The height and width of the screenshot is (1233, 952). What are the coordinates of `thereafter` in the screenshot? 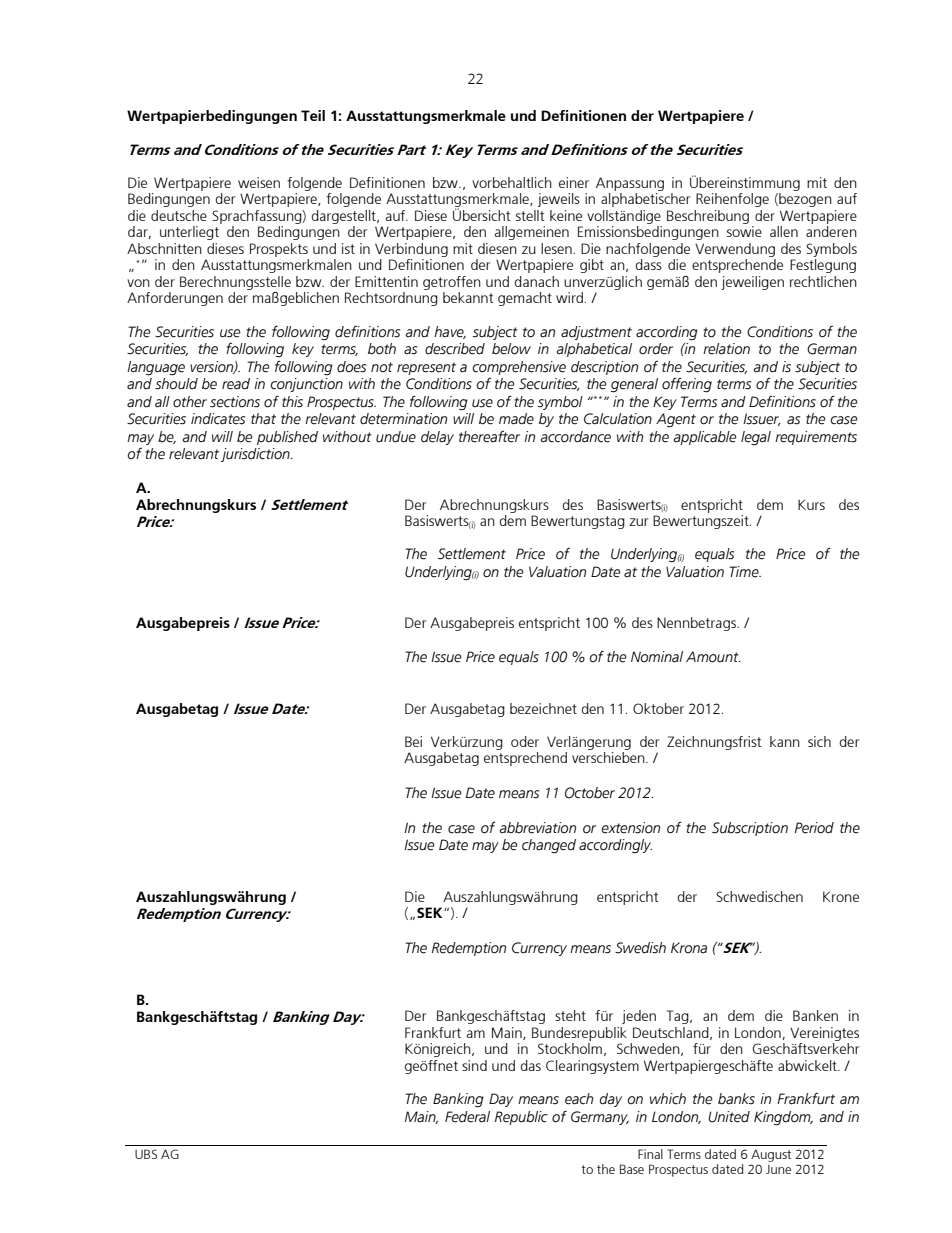 It's located at (489, 437).
